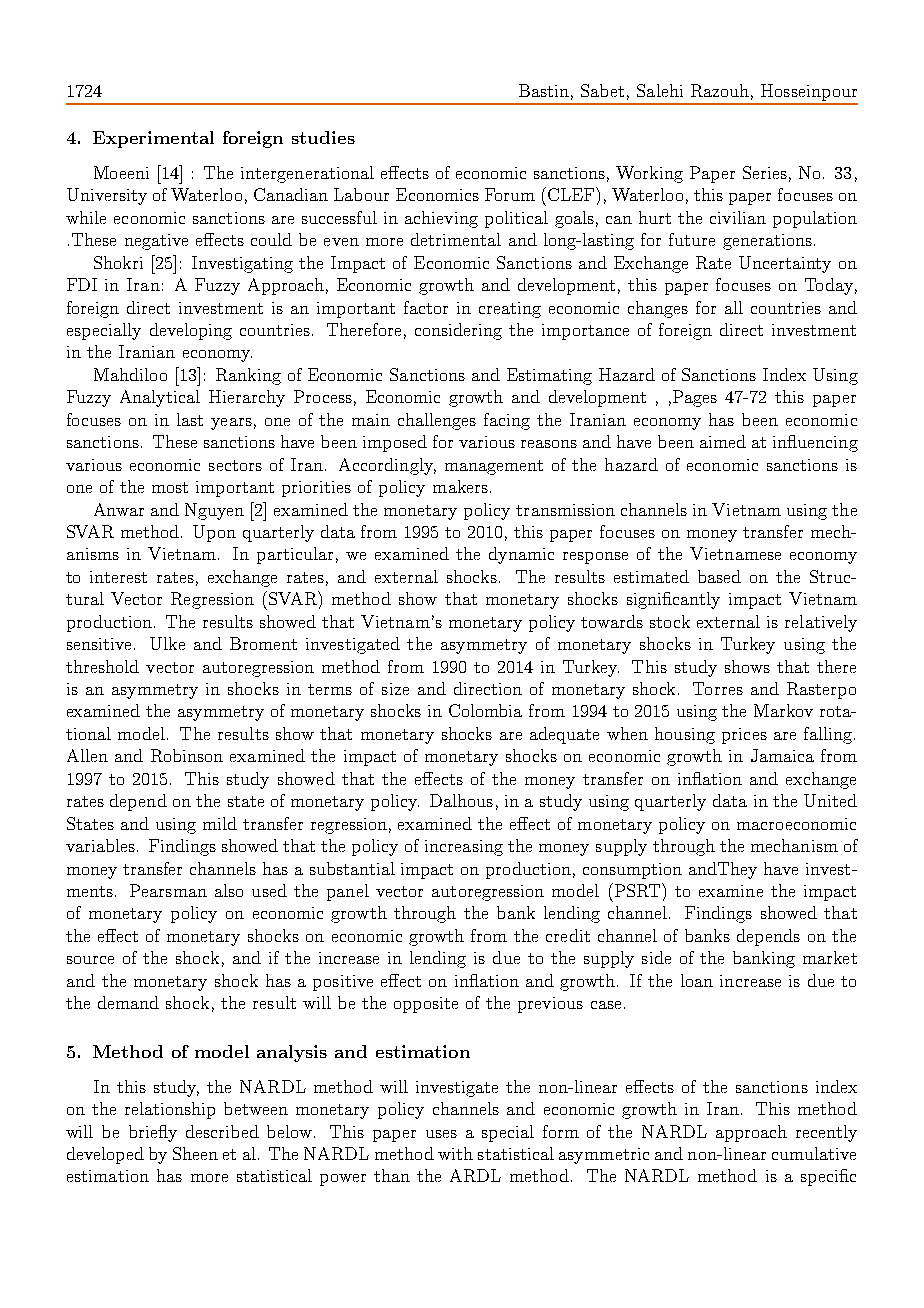 The image size is (924, 1308). What do you see at coordinates (102, 666) in the screenshot?
I see `threshold` at bounding box center [102, 666].
